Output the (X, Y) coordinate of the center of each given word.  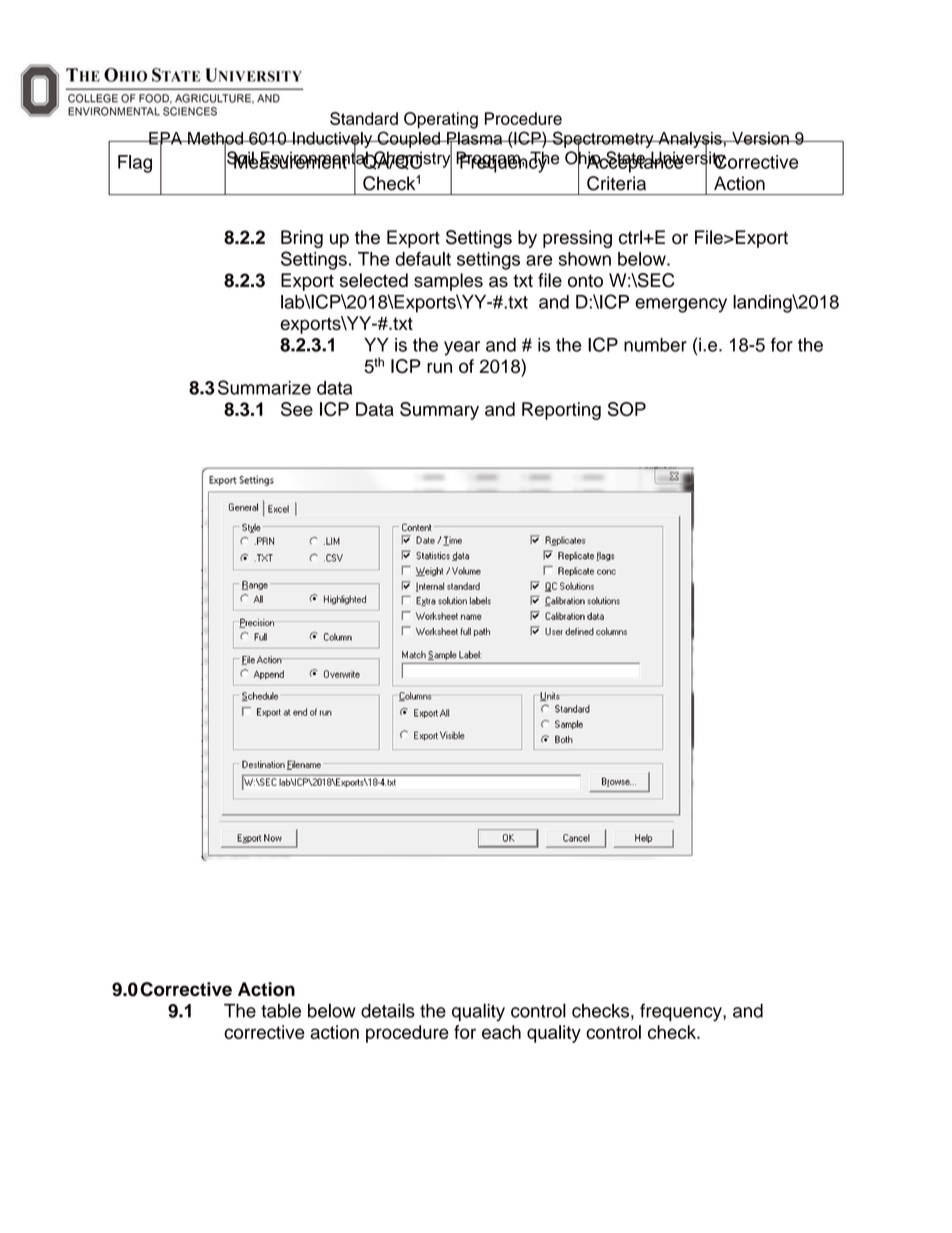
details (388, 1010)
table (281, 1010)
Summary (439, 411)
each (501, 1032)
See (297, 409)
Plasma (475, 139)
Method (215, 139)
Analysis (690, 141)
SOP (627, 409)
